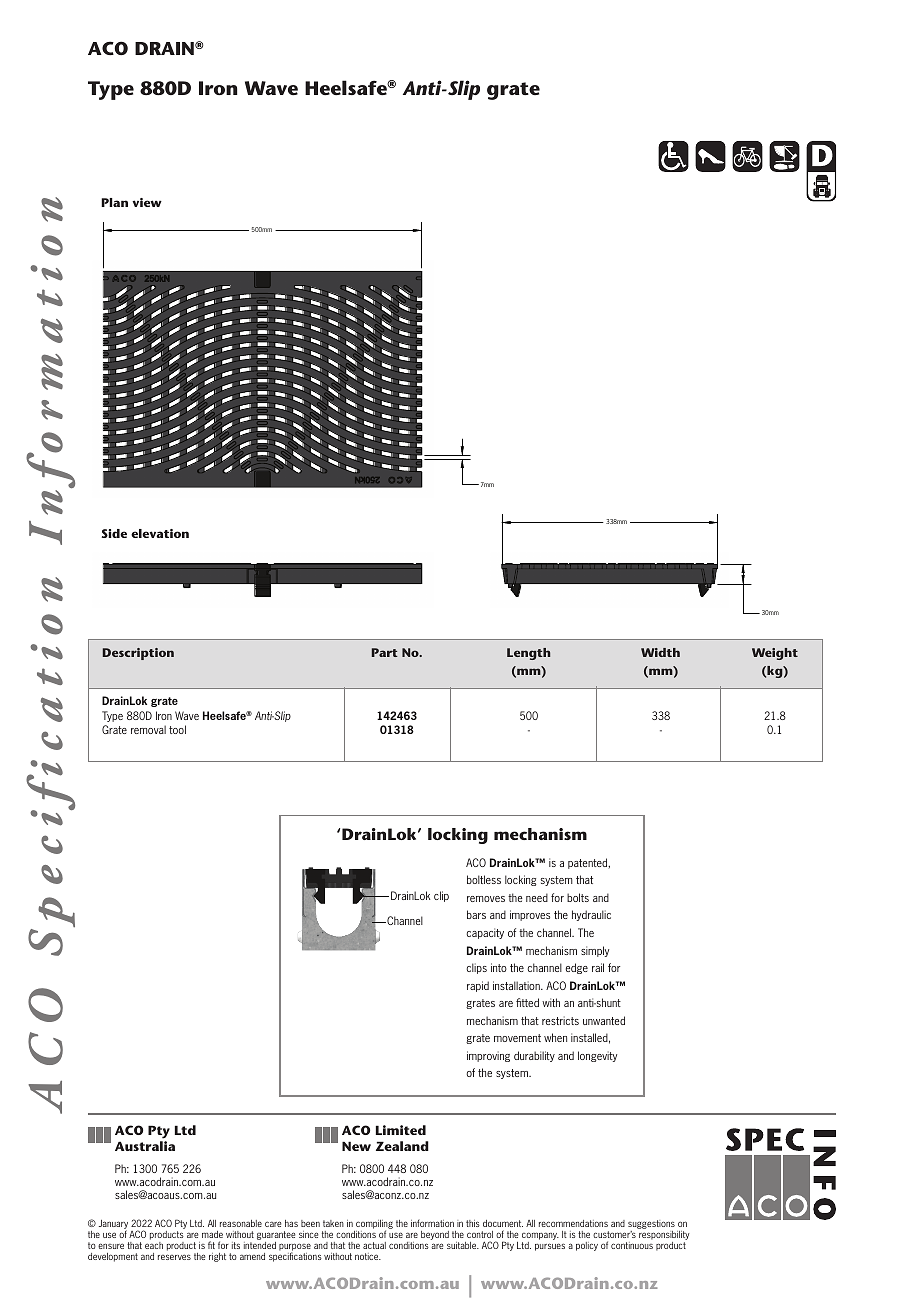 The width and height of the document is (924, 1308). What do you see at coordinates (651, 1224) in the document?
I see `suggestions` at bounding box center [651, 1224].
